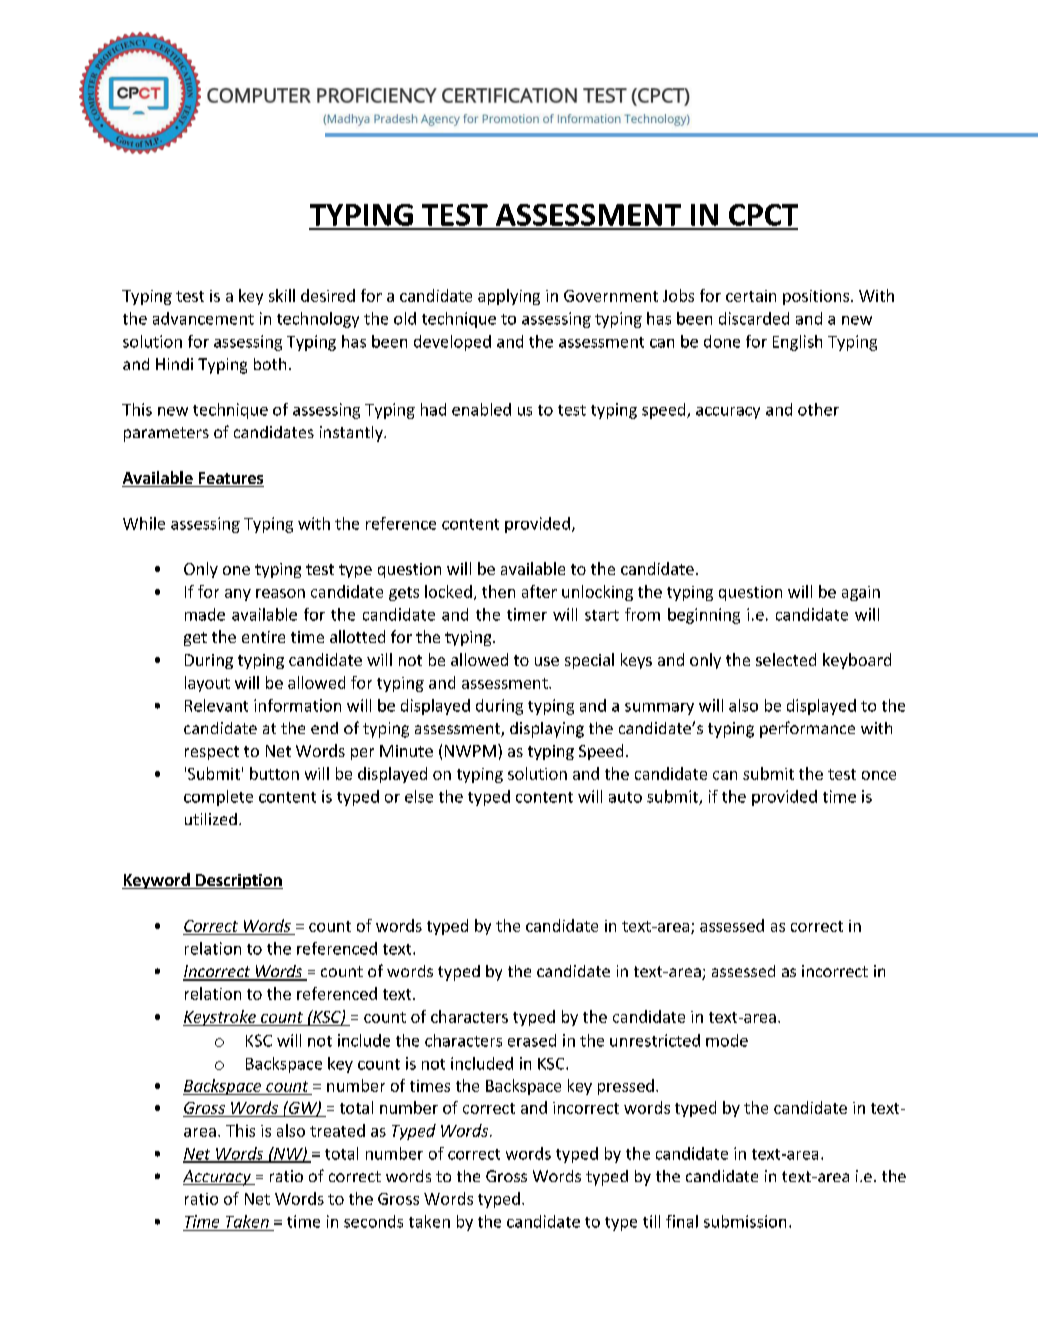 The height and width of the screenshot is (1343, 1038). What do you see at coordinates (797, 343) in the screenshot?
I see `English` at bounding box center [797, 343].
